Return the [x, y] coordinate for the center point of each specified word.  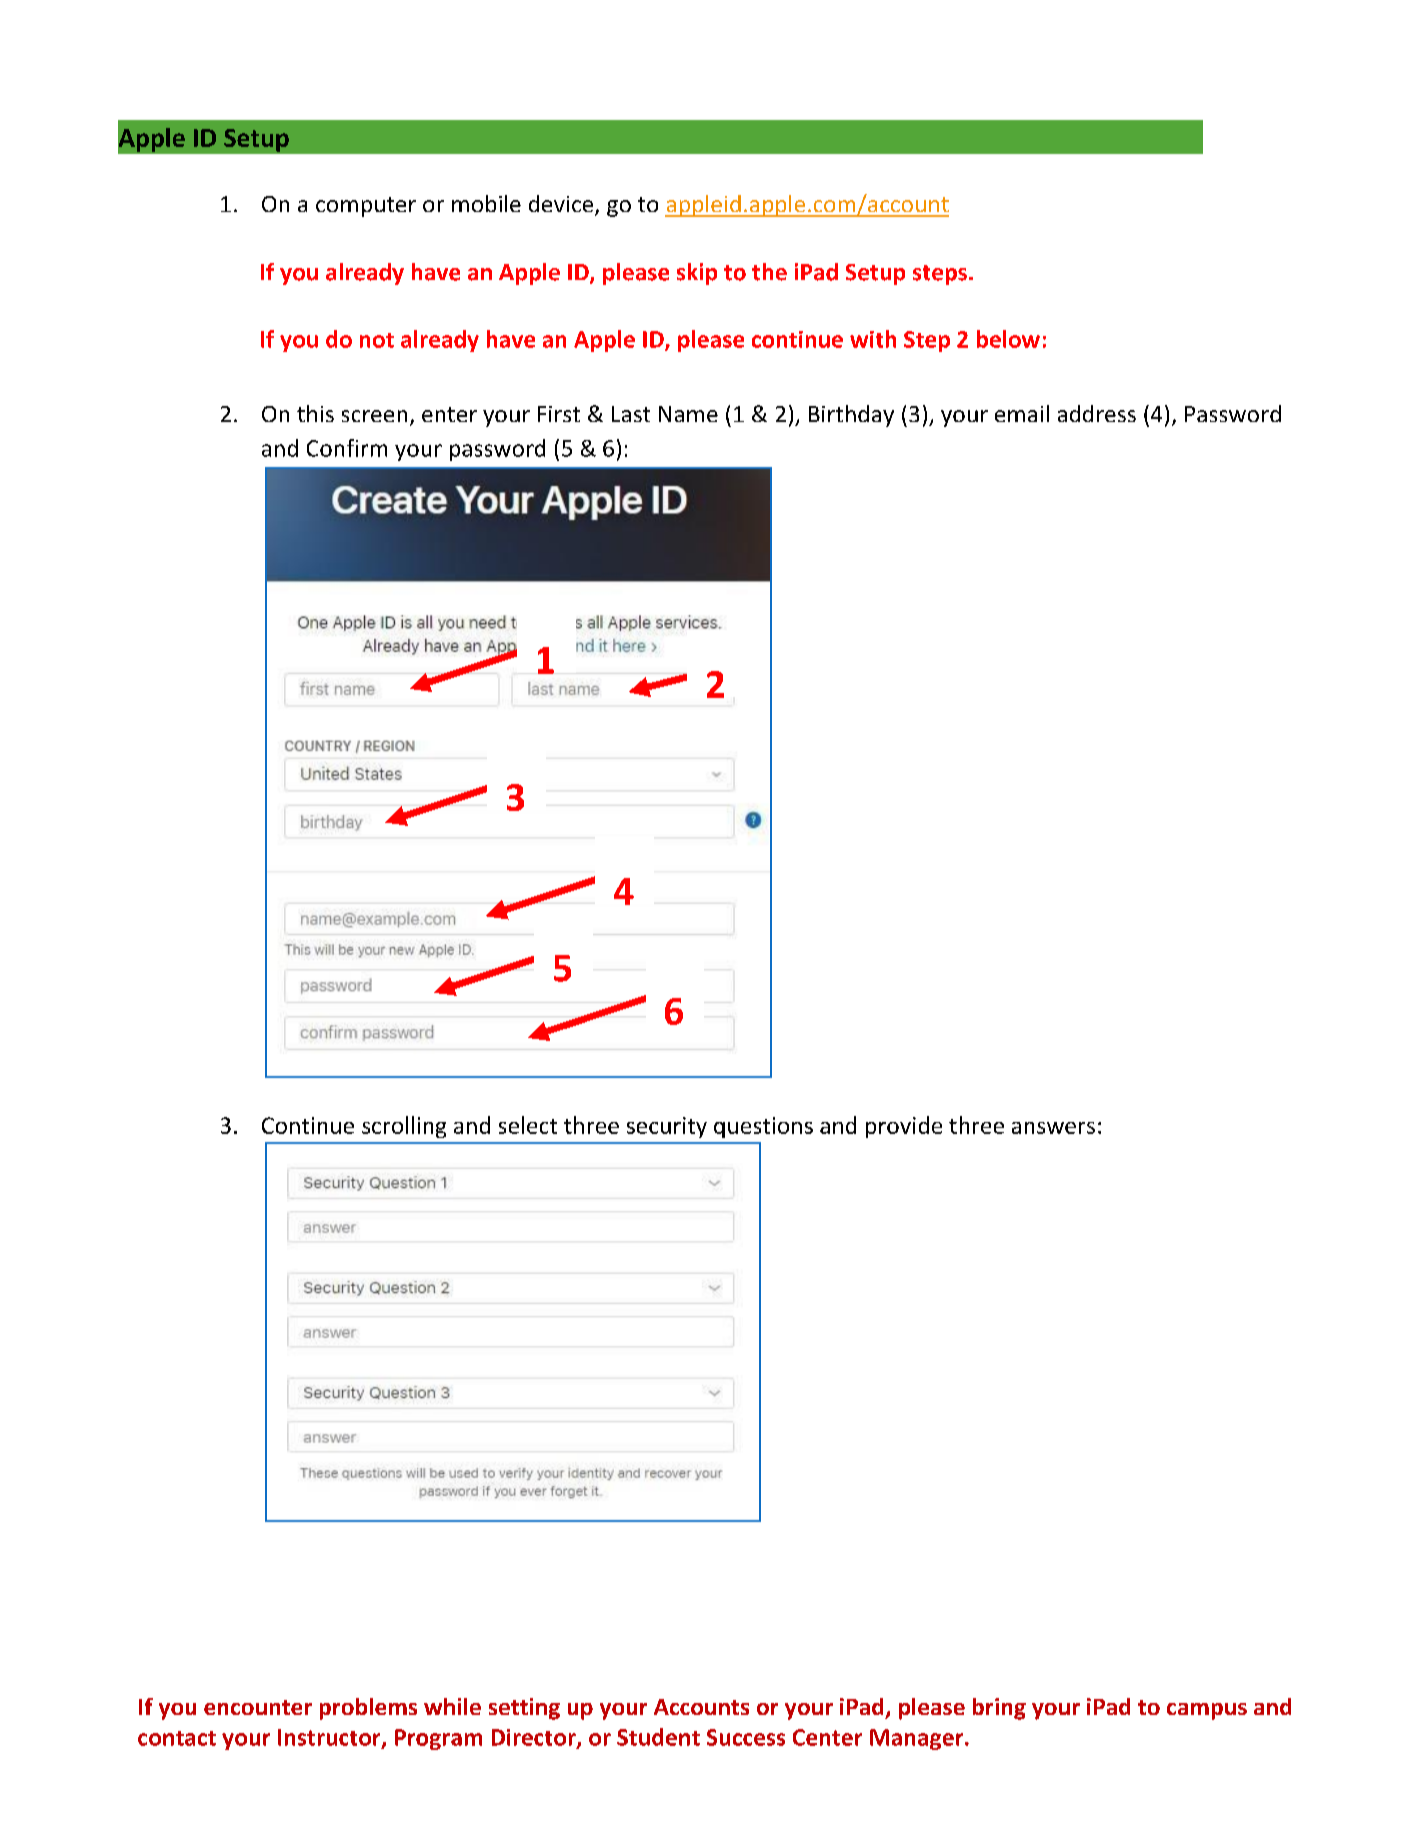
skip [697, 274]
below [1008, 339]
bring [999, 1709]
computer [366, 207]
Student [658, 1737]
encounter [258, 1707]
